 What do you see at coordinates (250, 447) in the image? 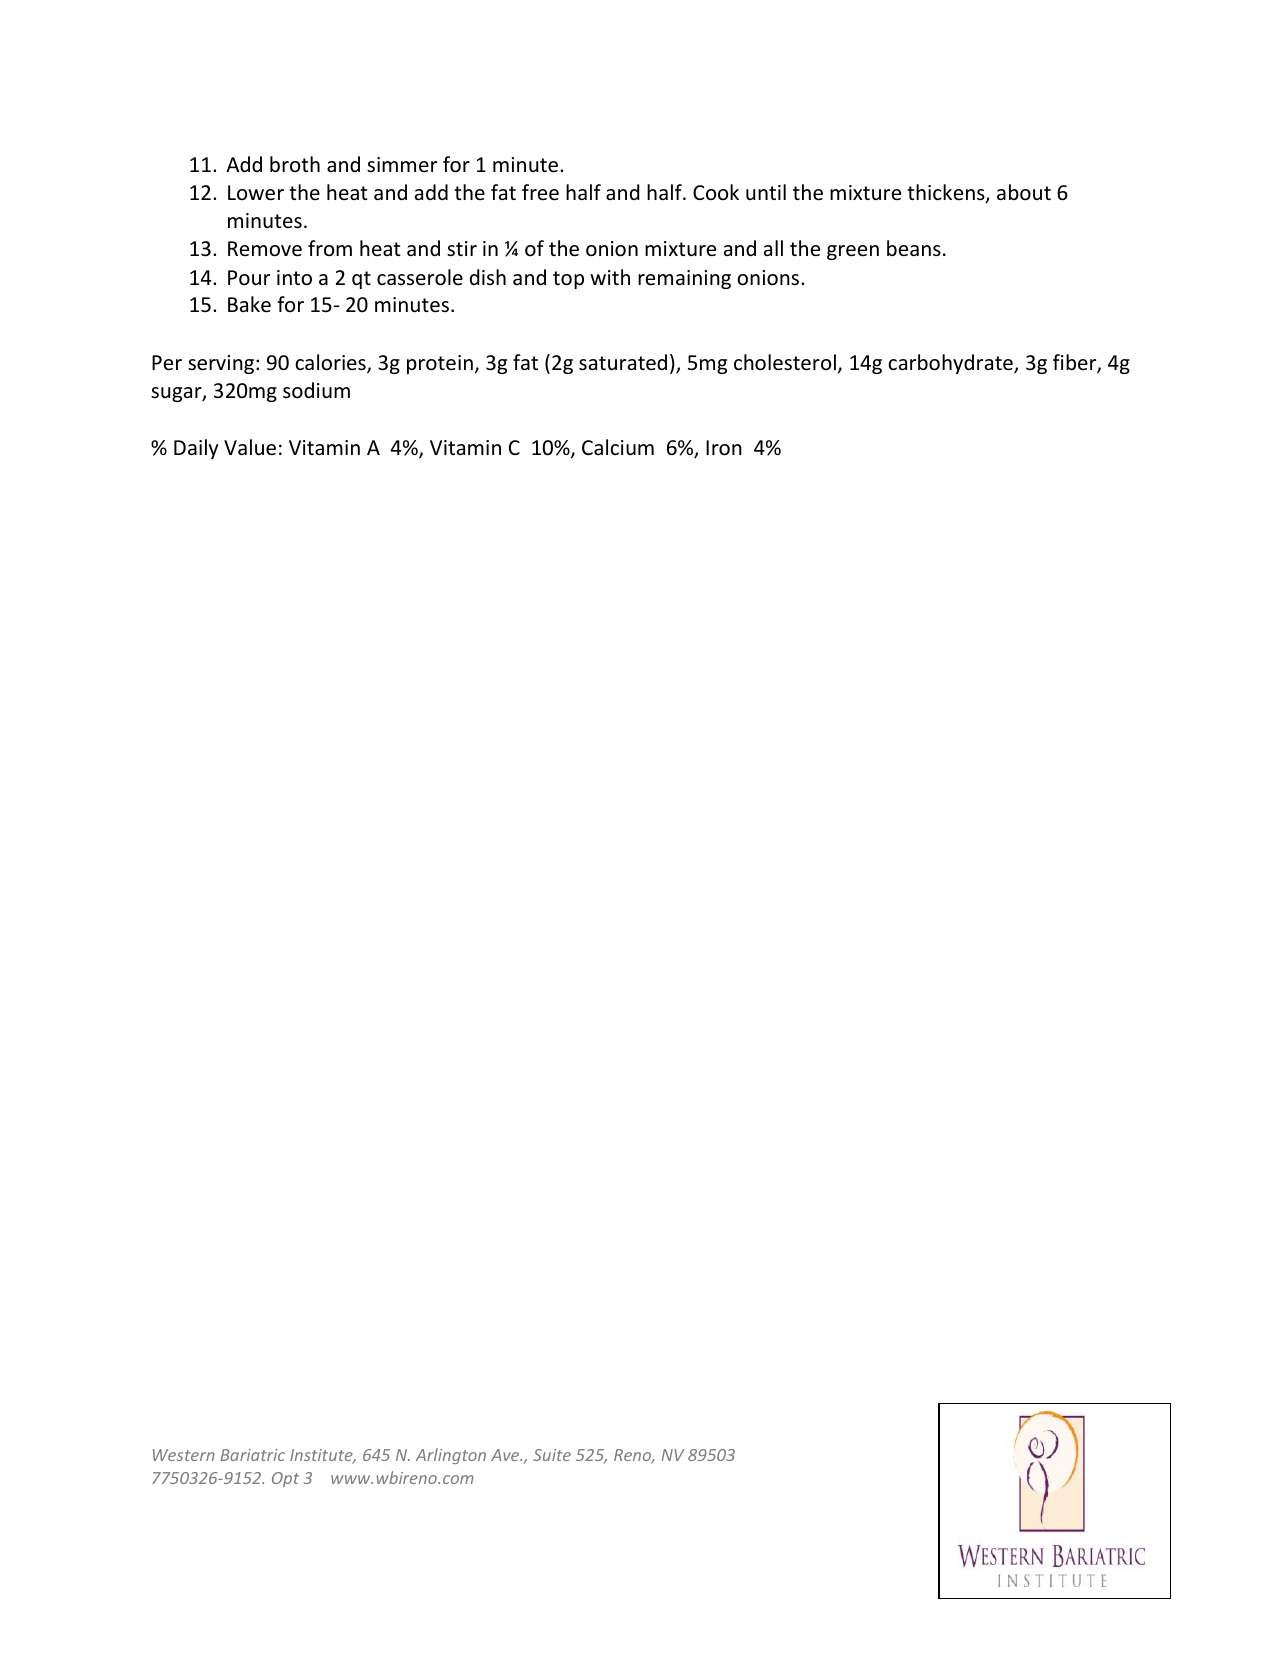
I see `Value` at bounding box center [250, 447].
